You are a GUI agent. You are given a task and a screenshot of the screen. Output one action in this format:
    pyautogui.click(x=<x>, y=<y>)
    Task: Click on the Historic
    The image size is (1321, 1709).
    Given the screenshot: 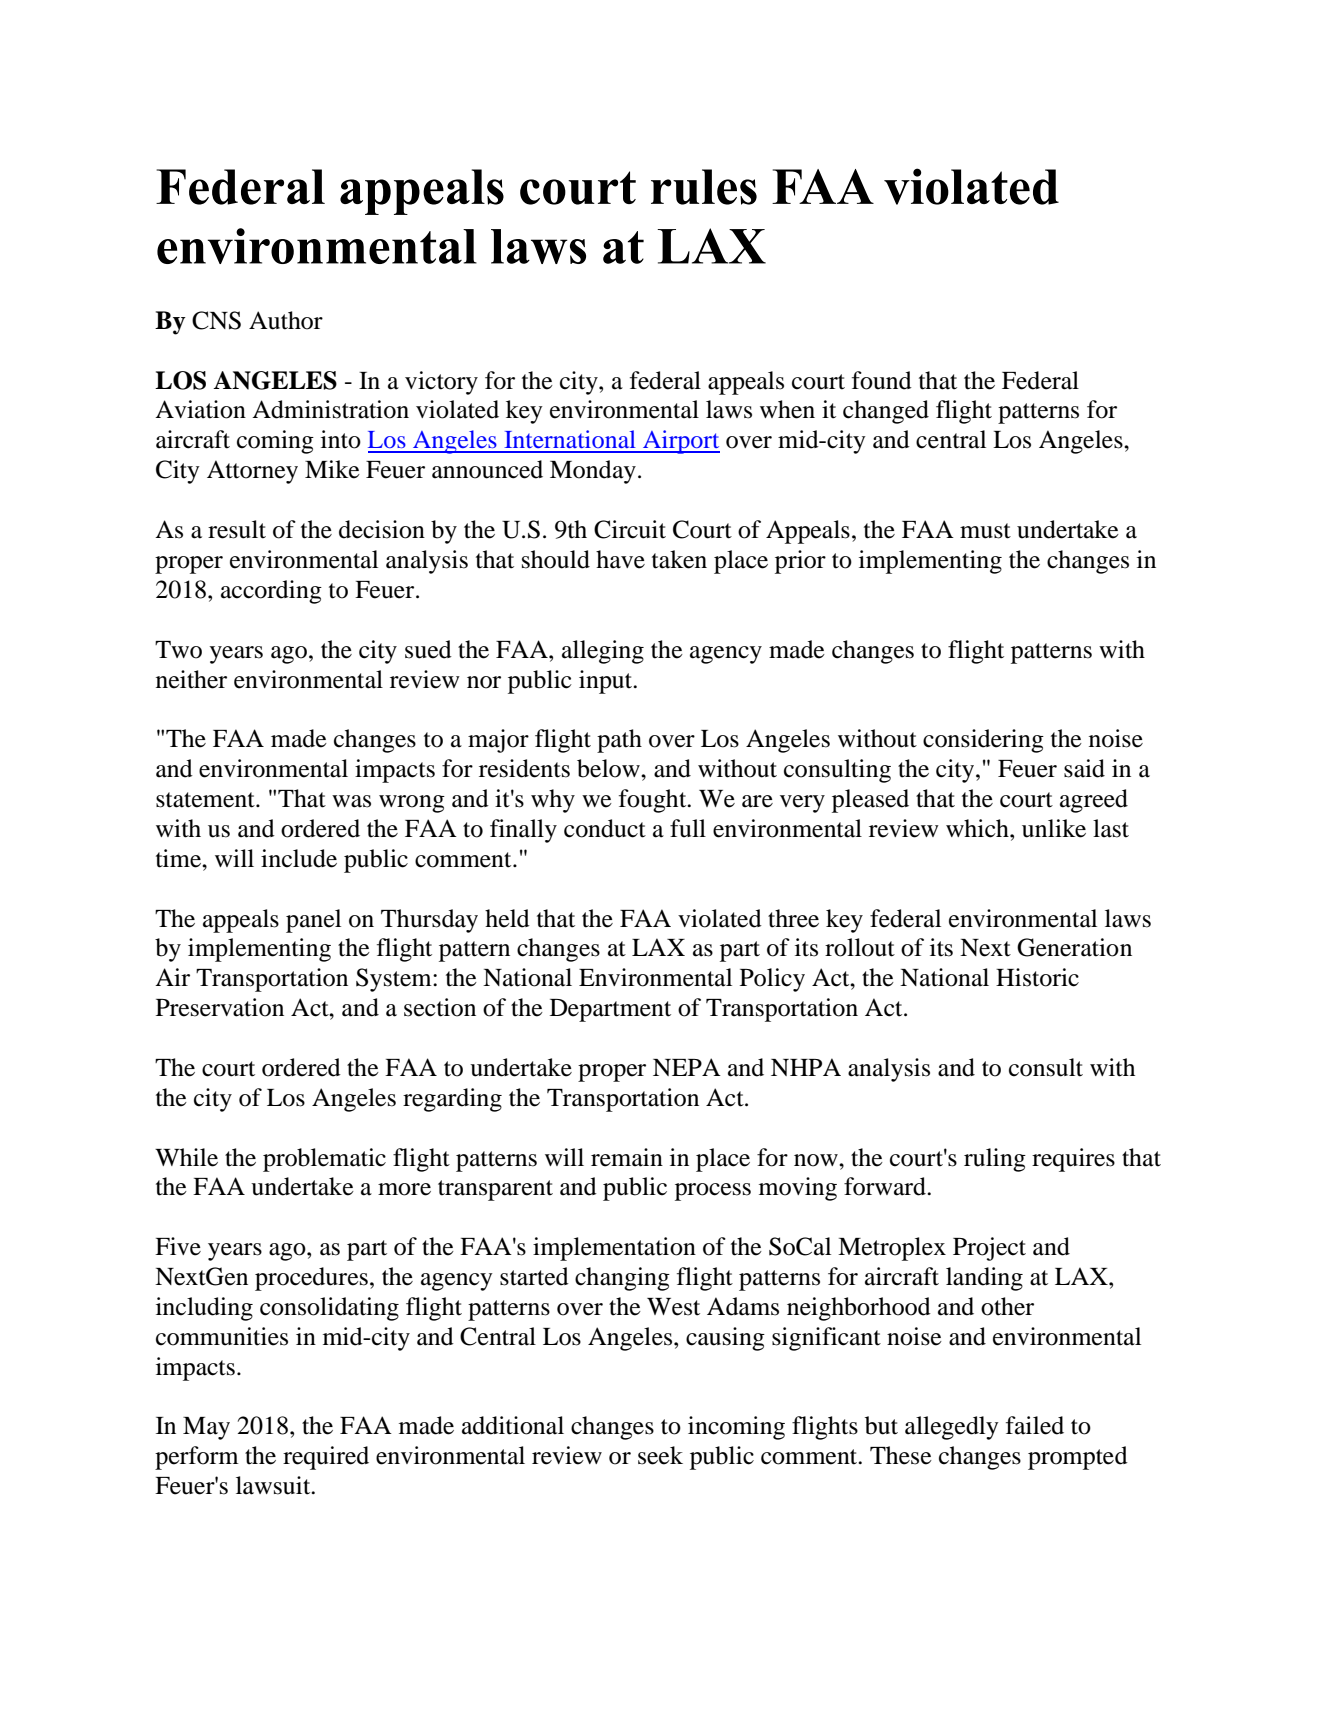 What is the action you would take?
    pyautogui.click(x=1037, y=977)
